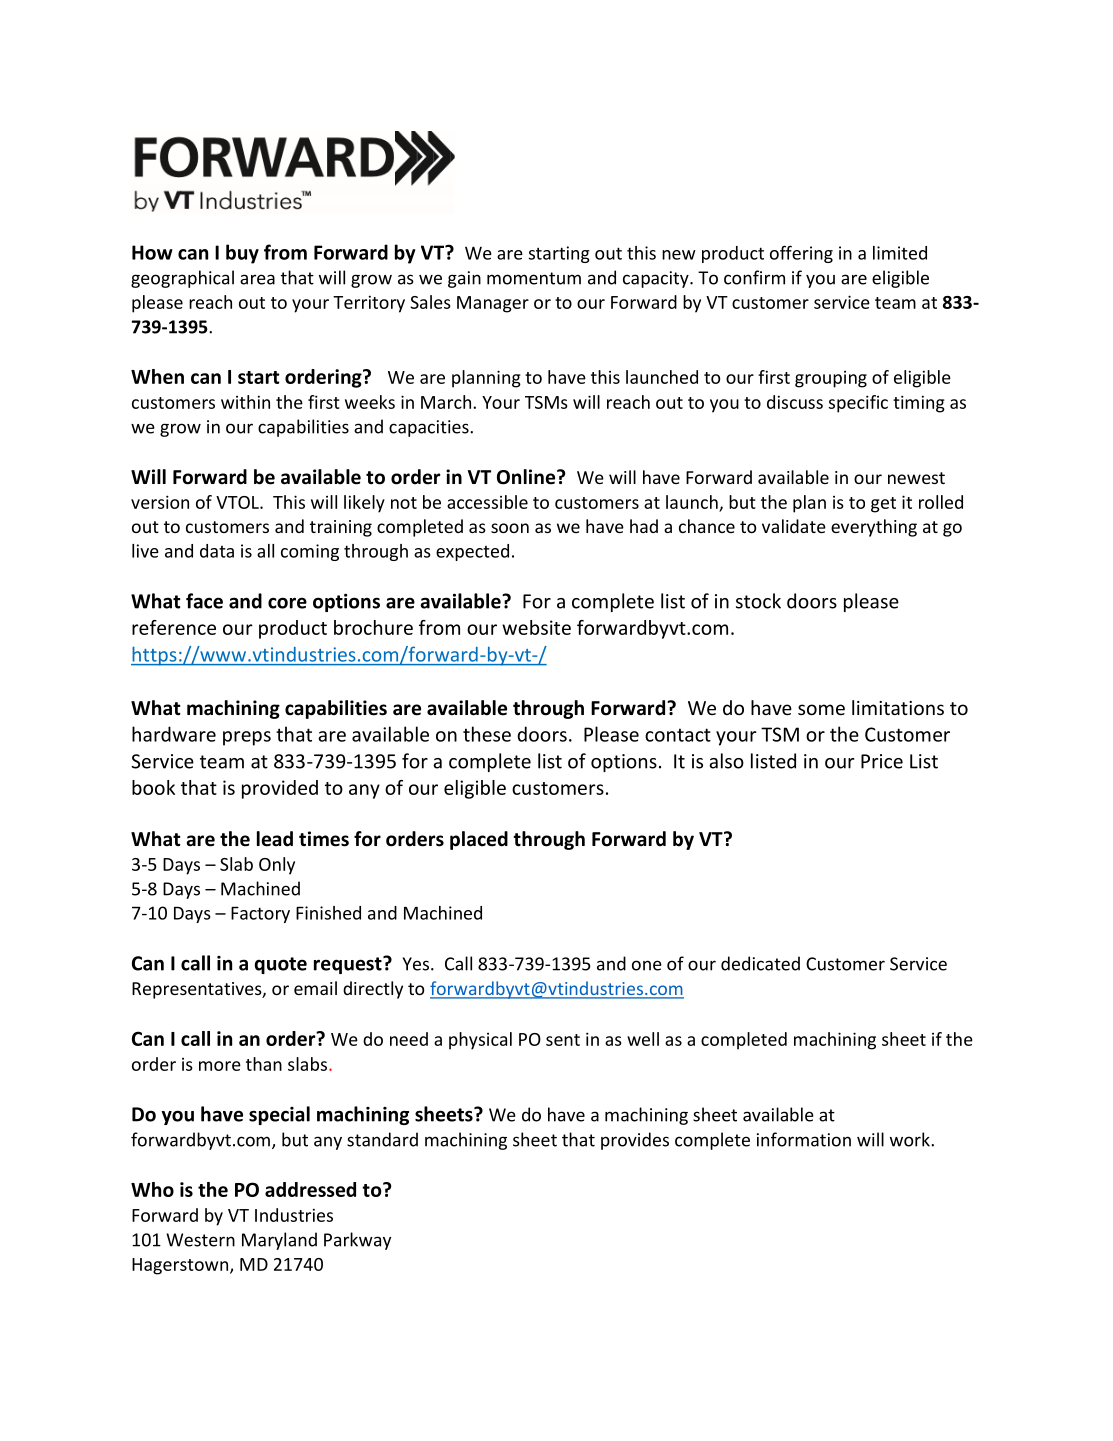 This image has height=1441, width=1113. Describe the element at coordinates (635, 1141) in the image. I see `provides` at that location.
